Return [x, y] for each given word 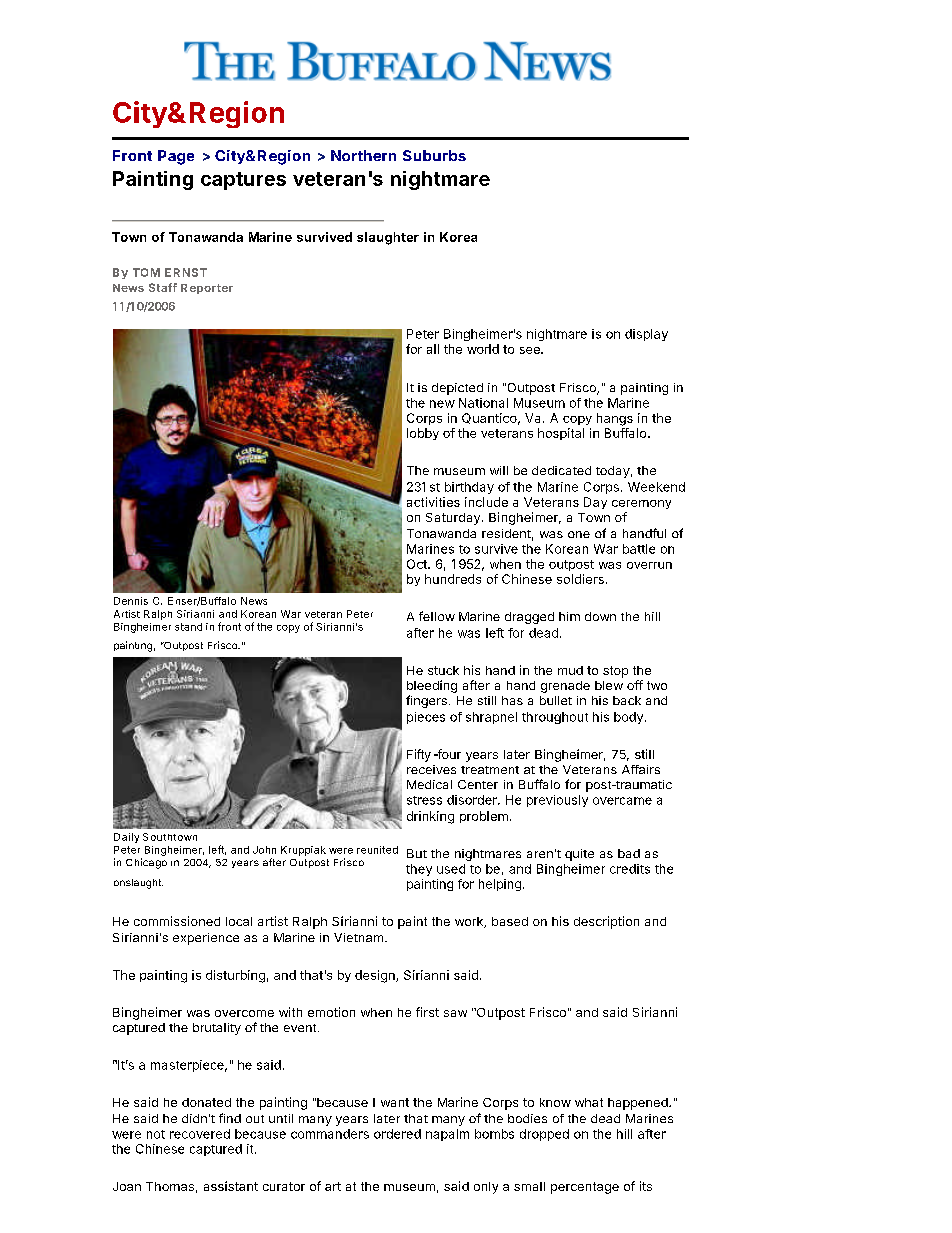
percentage [585, 1188]
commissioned [177, 921]
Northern [363, 155]
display [646, 335]
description [606, 922]
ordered [397, 1134]
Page [176, 157]
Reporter [207, 289]
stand [188, 627]
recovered [200, 1134]
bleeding [432, 686]
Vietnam [358, 937]
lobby [423, 434]
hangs [615, 419]
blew [609, 685]
